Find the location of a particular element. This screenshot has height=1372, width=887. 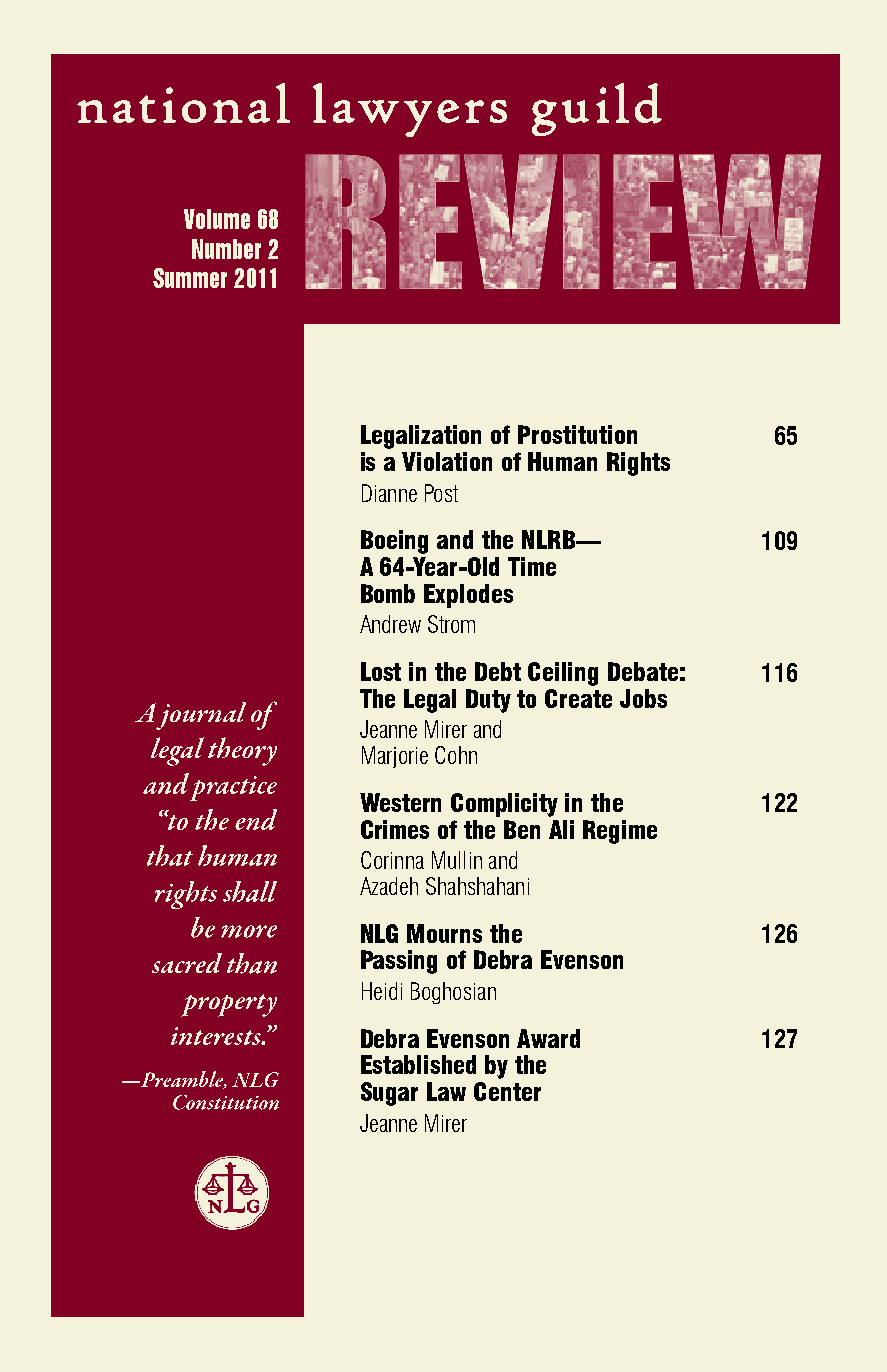

Crimes is located at coordinates (395, 829).
